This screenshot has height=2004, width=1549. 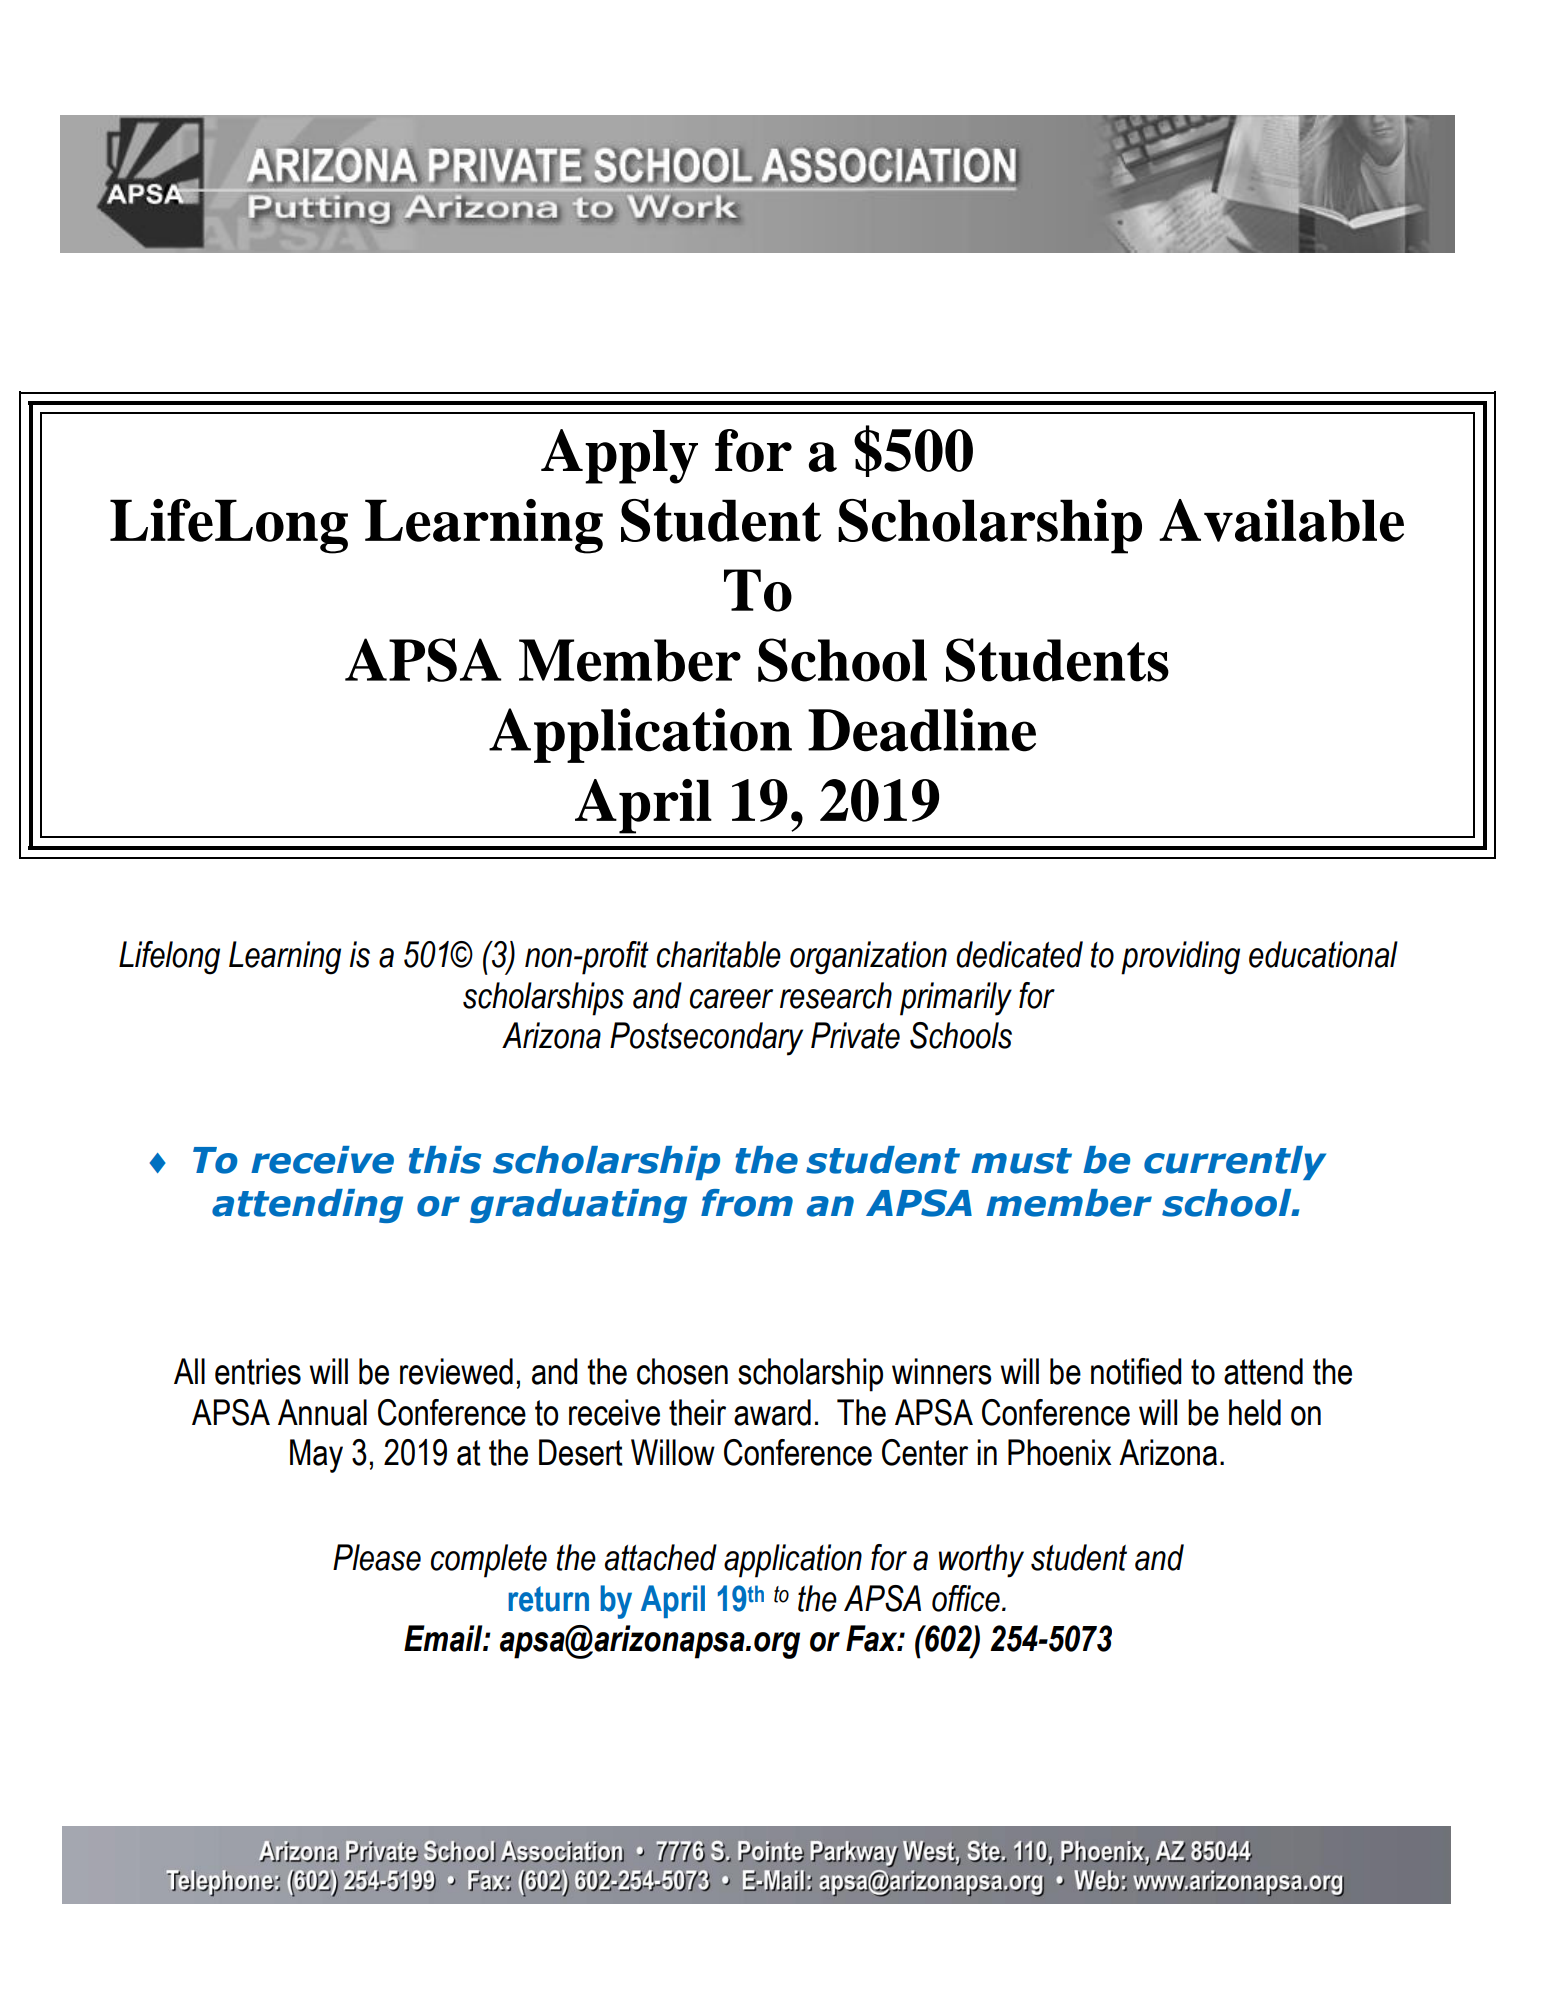 What do you see at coordinates (922, 730) in the screenshot?
I see `Deadline` at bounding box center [922, 730].
